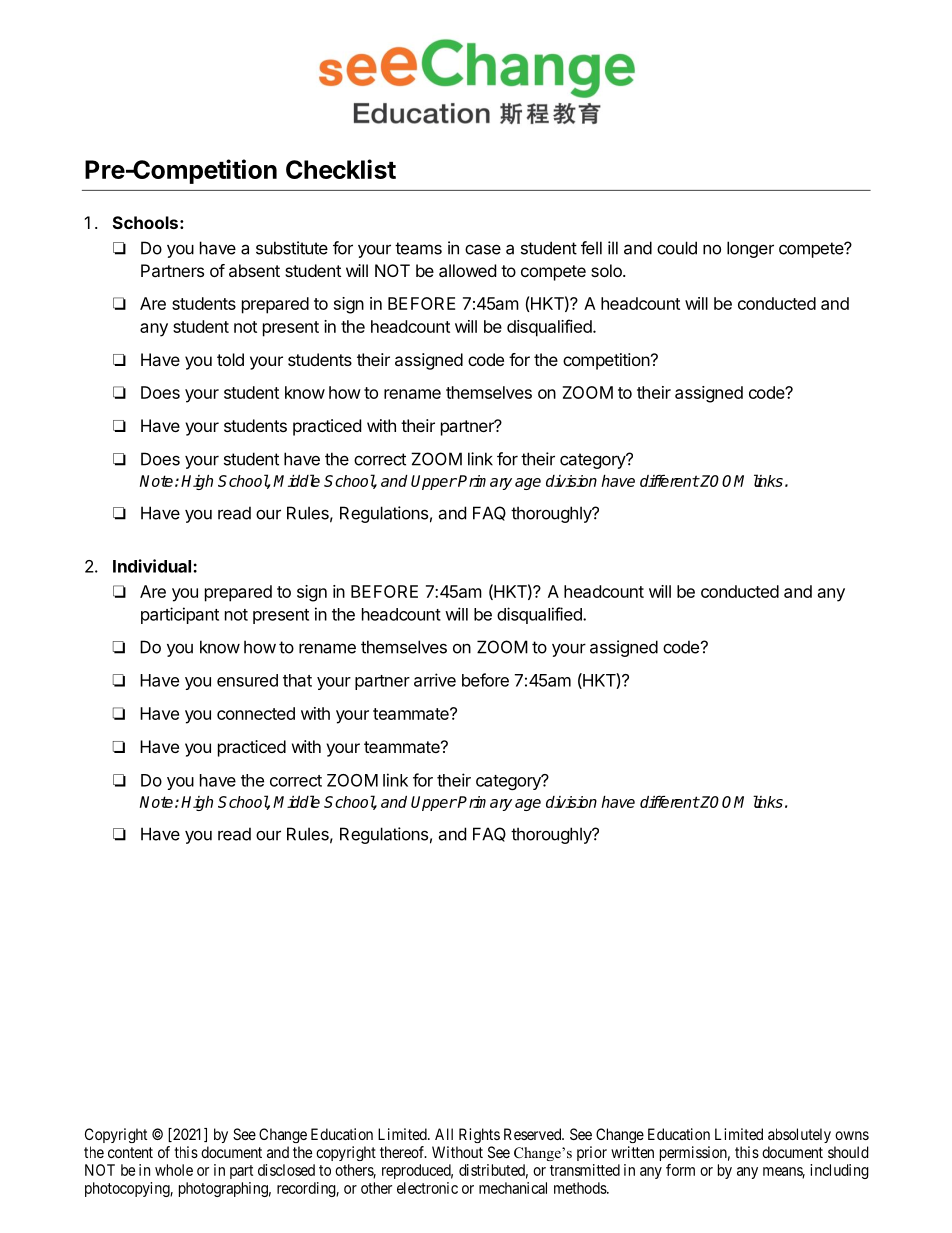 This screenshot has width=952, height=1233. What do you see at coordinates (292, 248) in the screenshot?
I see `substitute` at bounding box center [292, 248].
